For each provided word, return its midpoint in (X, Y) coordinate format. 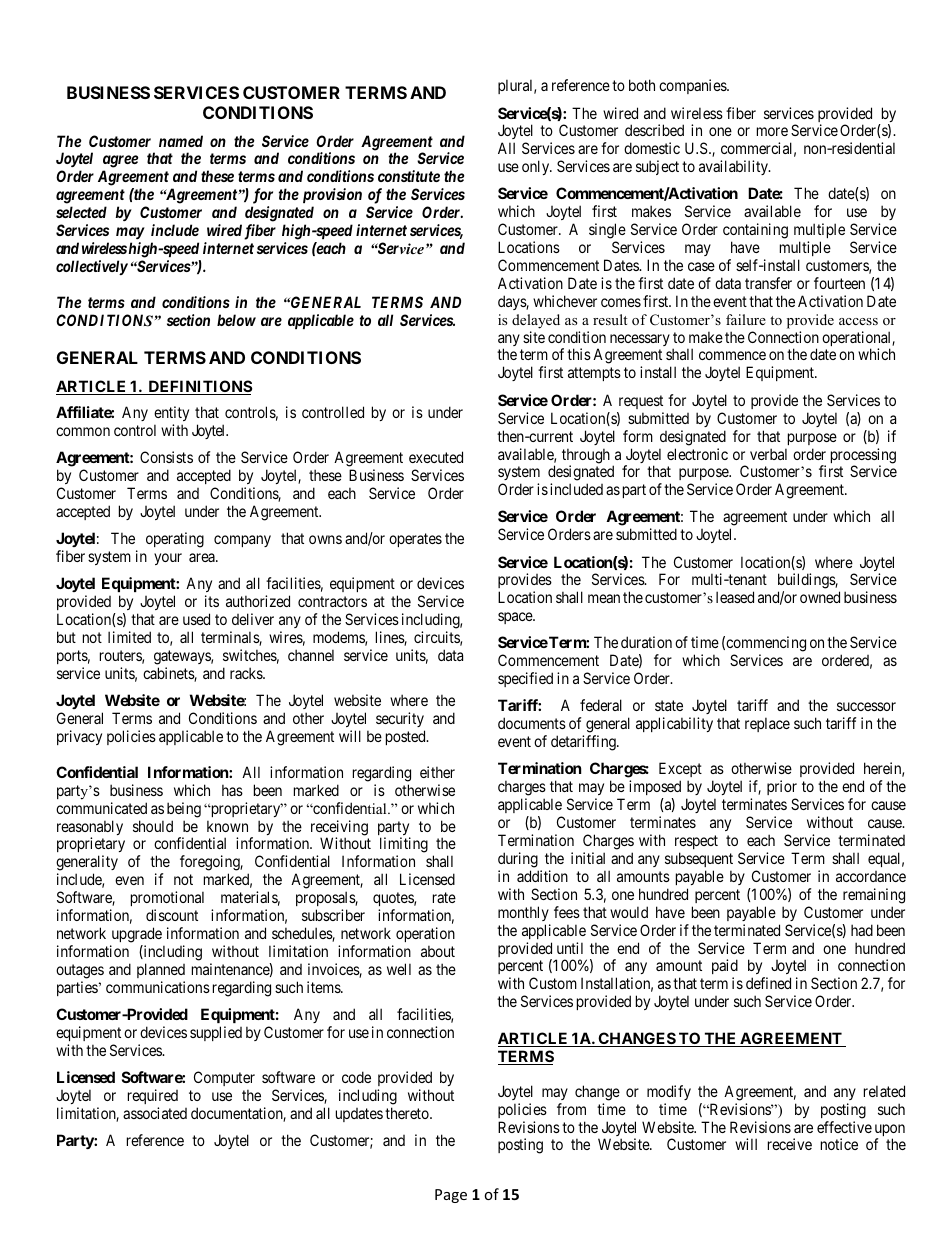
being (184, 810)
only (537, 167)
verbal (768, 454)
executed (436, 457)
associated (155, 1113)
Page (451, 1196)
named (181, 141)
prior (782, 789)
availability (734, 167)
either (437, 772)
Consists (166, 457)
